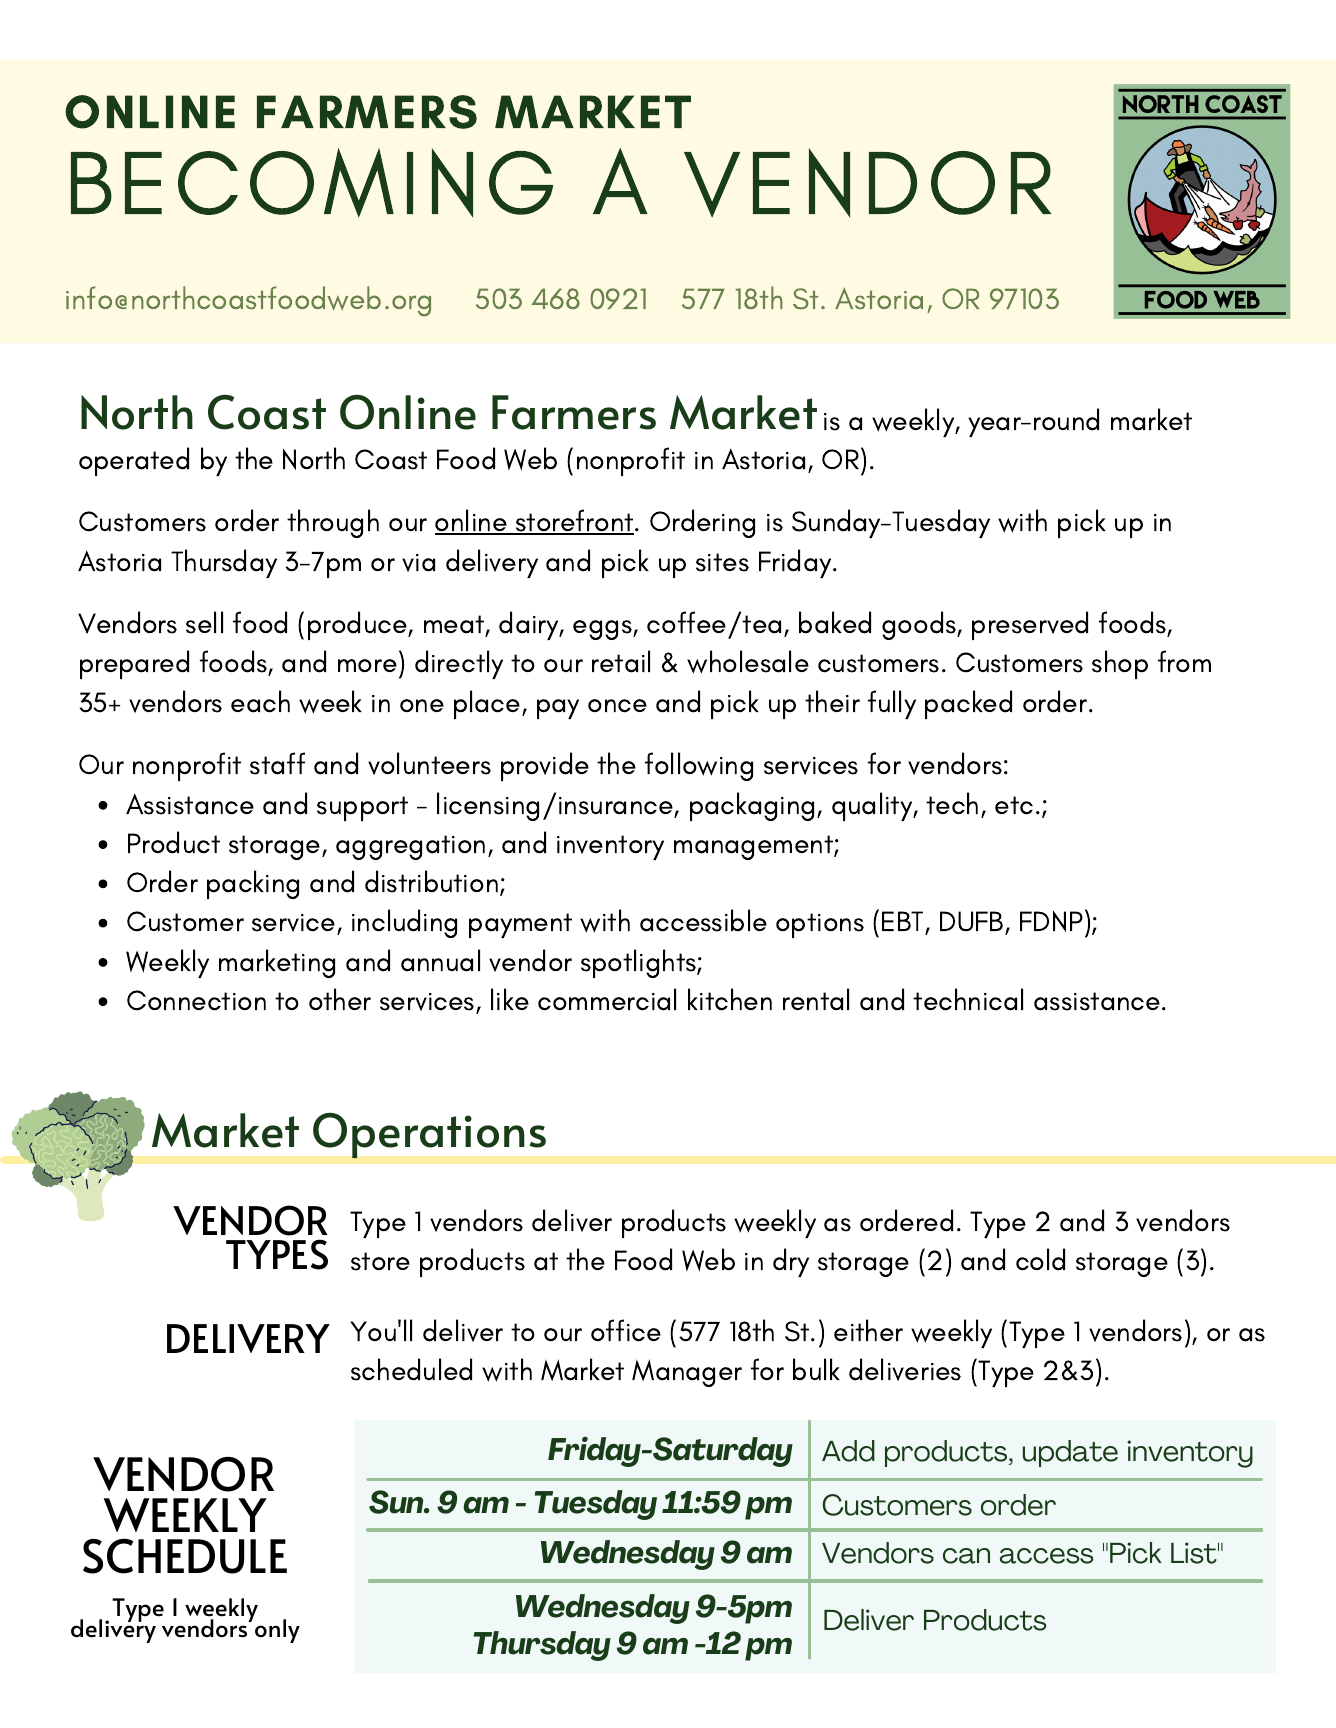  What do you see at coordinates (1040, 1259) in the page?
I see `cold` at bounding box center [1040, 1259].
